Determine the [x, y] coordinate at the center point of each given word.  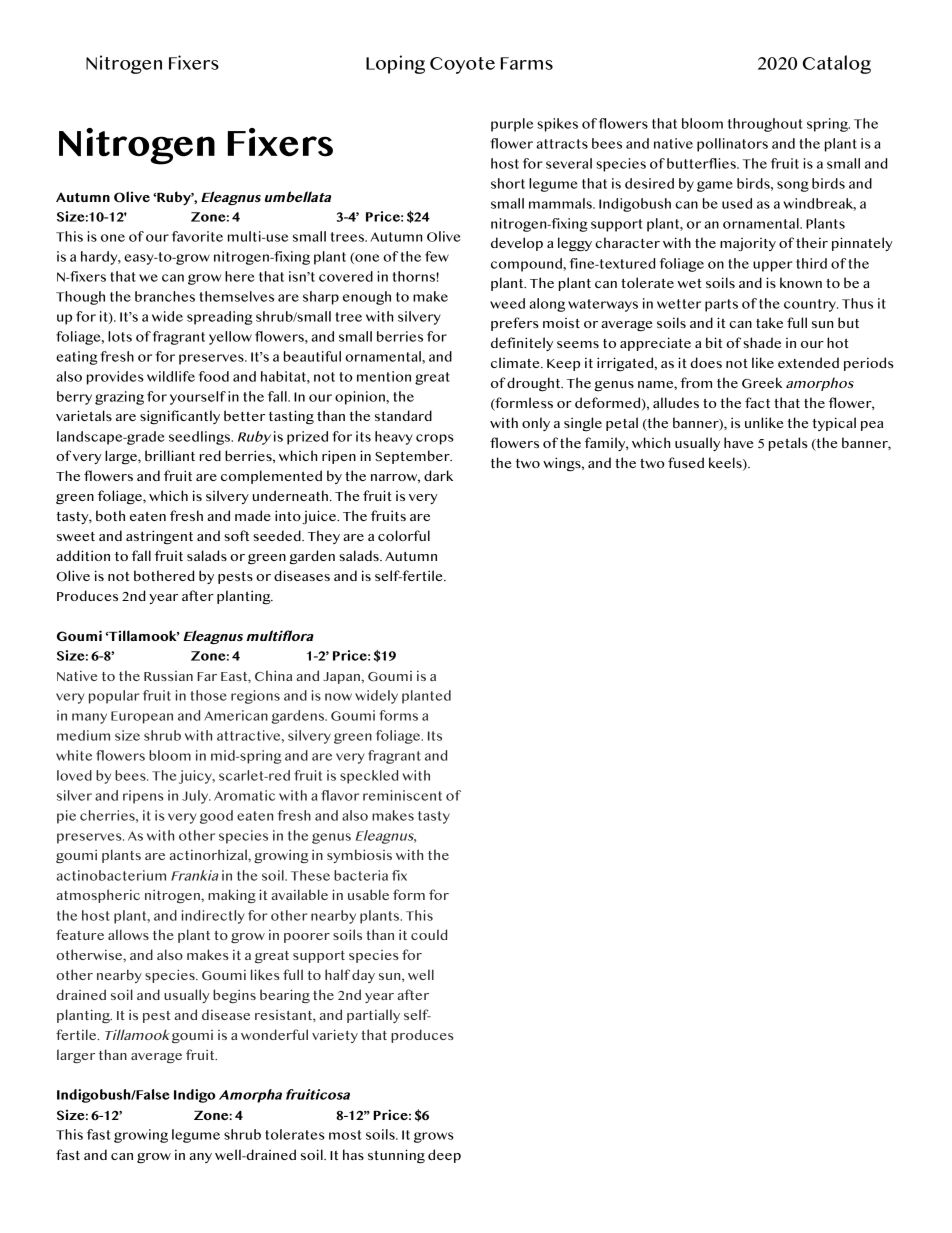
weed [507, 303]
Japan [341, 678]
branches [165, 296]
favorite [197, 236]
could [429, 934]
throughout [765, 125]
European [142, 717]
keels [726, 463]
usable [368, 894]
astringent [159, 537]
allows [128, 934]
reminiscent [402, 795]
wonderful [274, 1034]
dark [438, 475]
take [769, 322]
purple [512, 125]
